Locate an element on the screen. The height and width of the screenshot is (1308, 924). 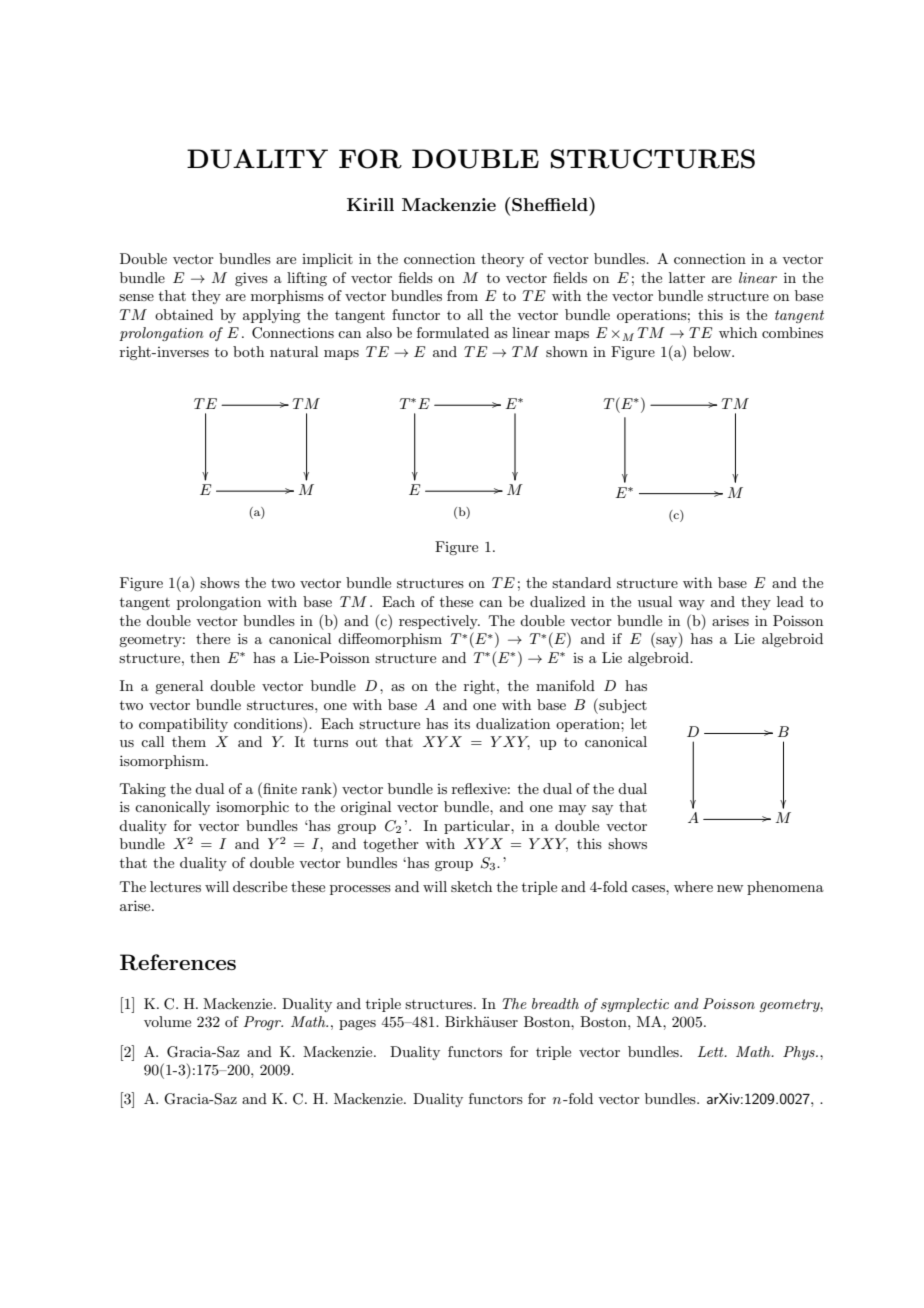
theory is located at coordinates (502, 260).
